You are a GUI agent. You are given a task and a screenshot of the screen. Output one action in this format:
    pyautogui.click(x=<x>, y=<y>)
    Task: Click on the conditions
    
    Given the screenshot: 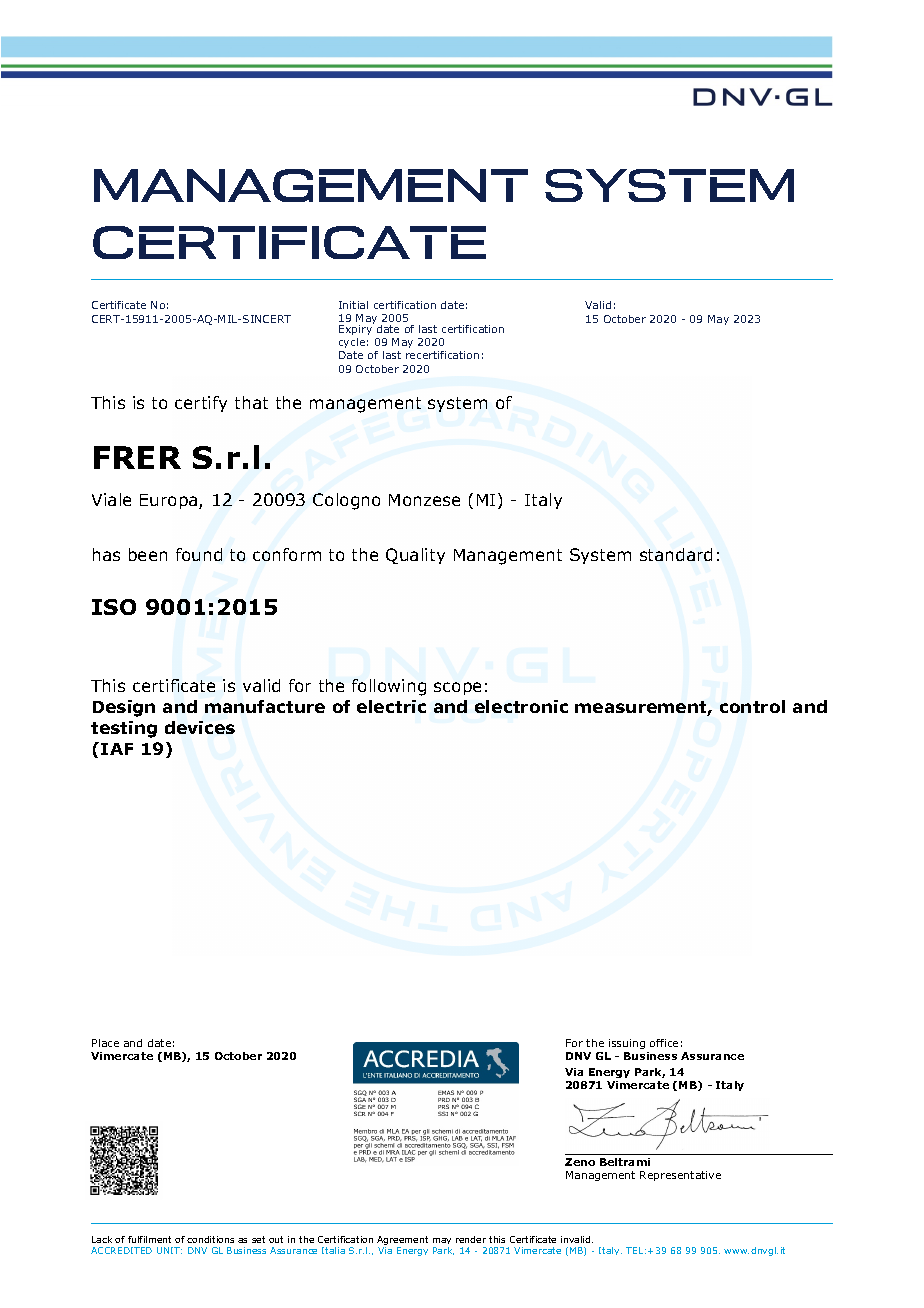 What is the action you would take?
    pyautogui.click(x=210, y=1239)
